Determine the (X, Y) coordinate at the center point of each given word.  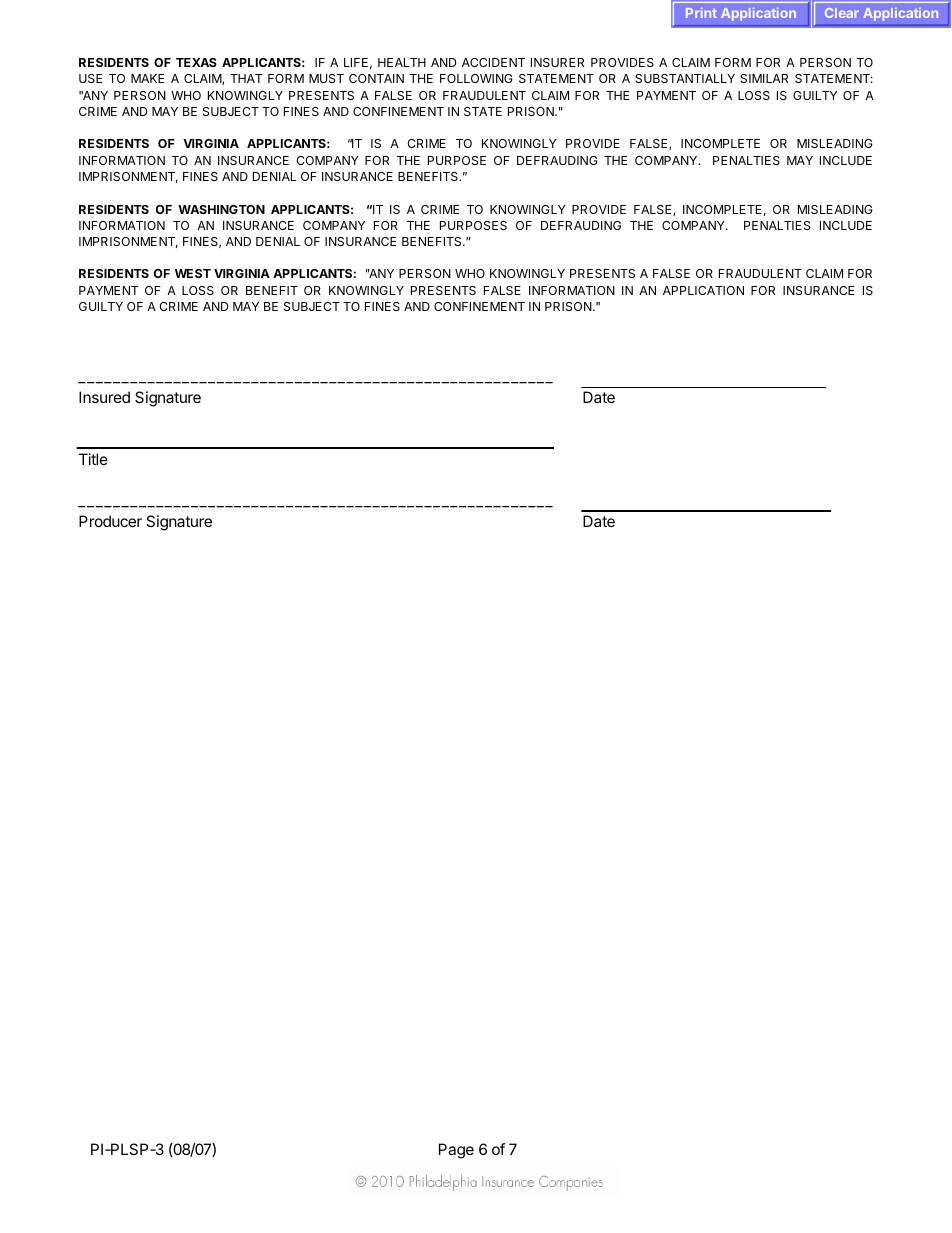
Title (93, 459)
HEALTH (402, 62)
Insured (104, 397)
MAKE (147, 78)
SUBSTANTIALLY (685, 78)
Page (456, 1151)
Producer (110, 521)
